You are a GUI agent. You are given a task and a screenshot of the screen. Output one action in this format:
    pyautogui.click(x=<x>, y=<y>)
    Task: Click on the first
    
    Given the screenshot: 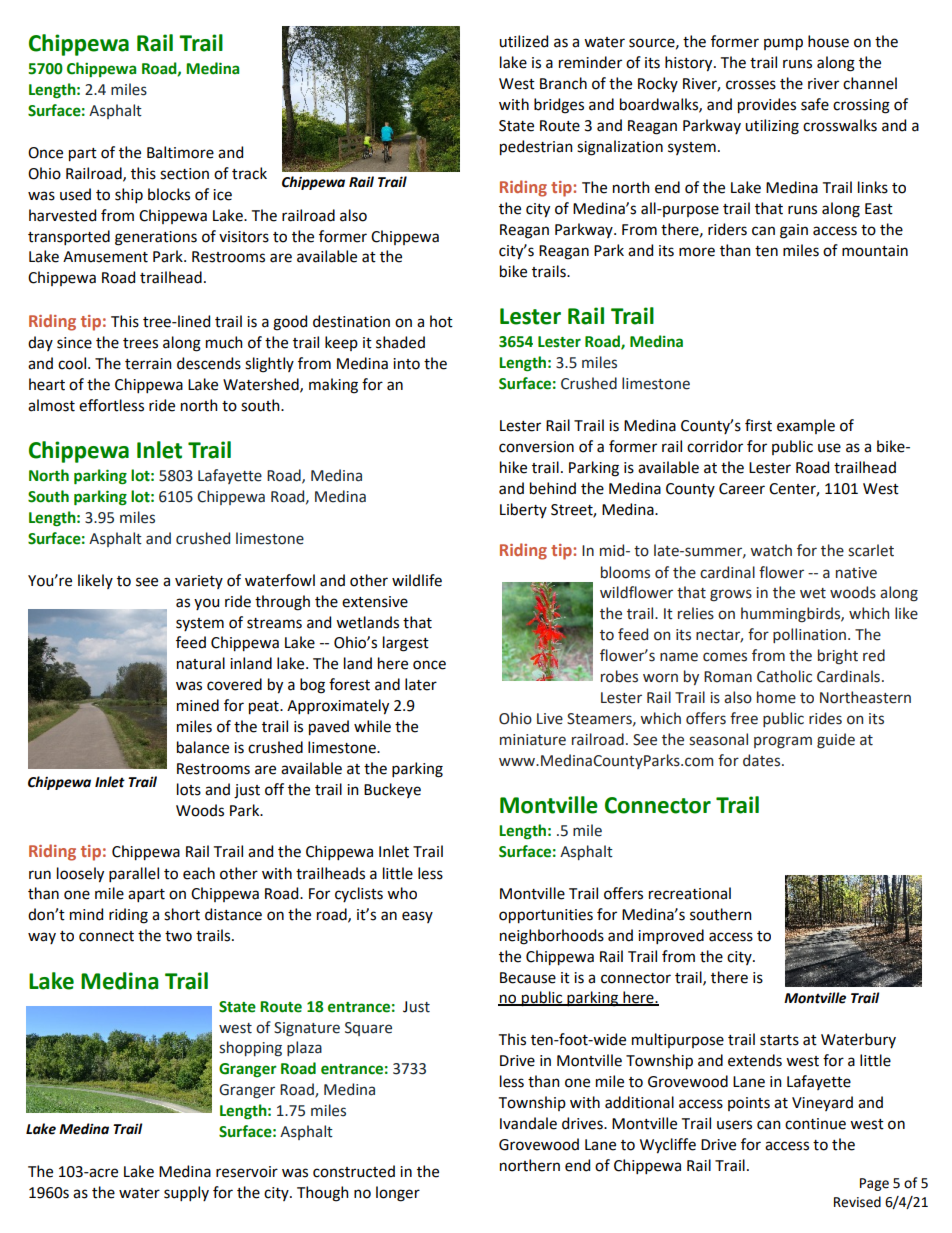 What is the action you would take?
    pyautogui.click(x=758, y=425)
